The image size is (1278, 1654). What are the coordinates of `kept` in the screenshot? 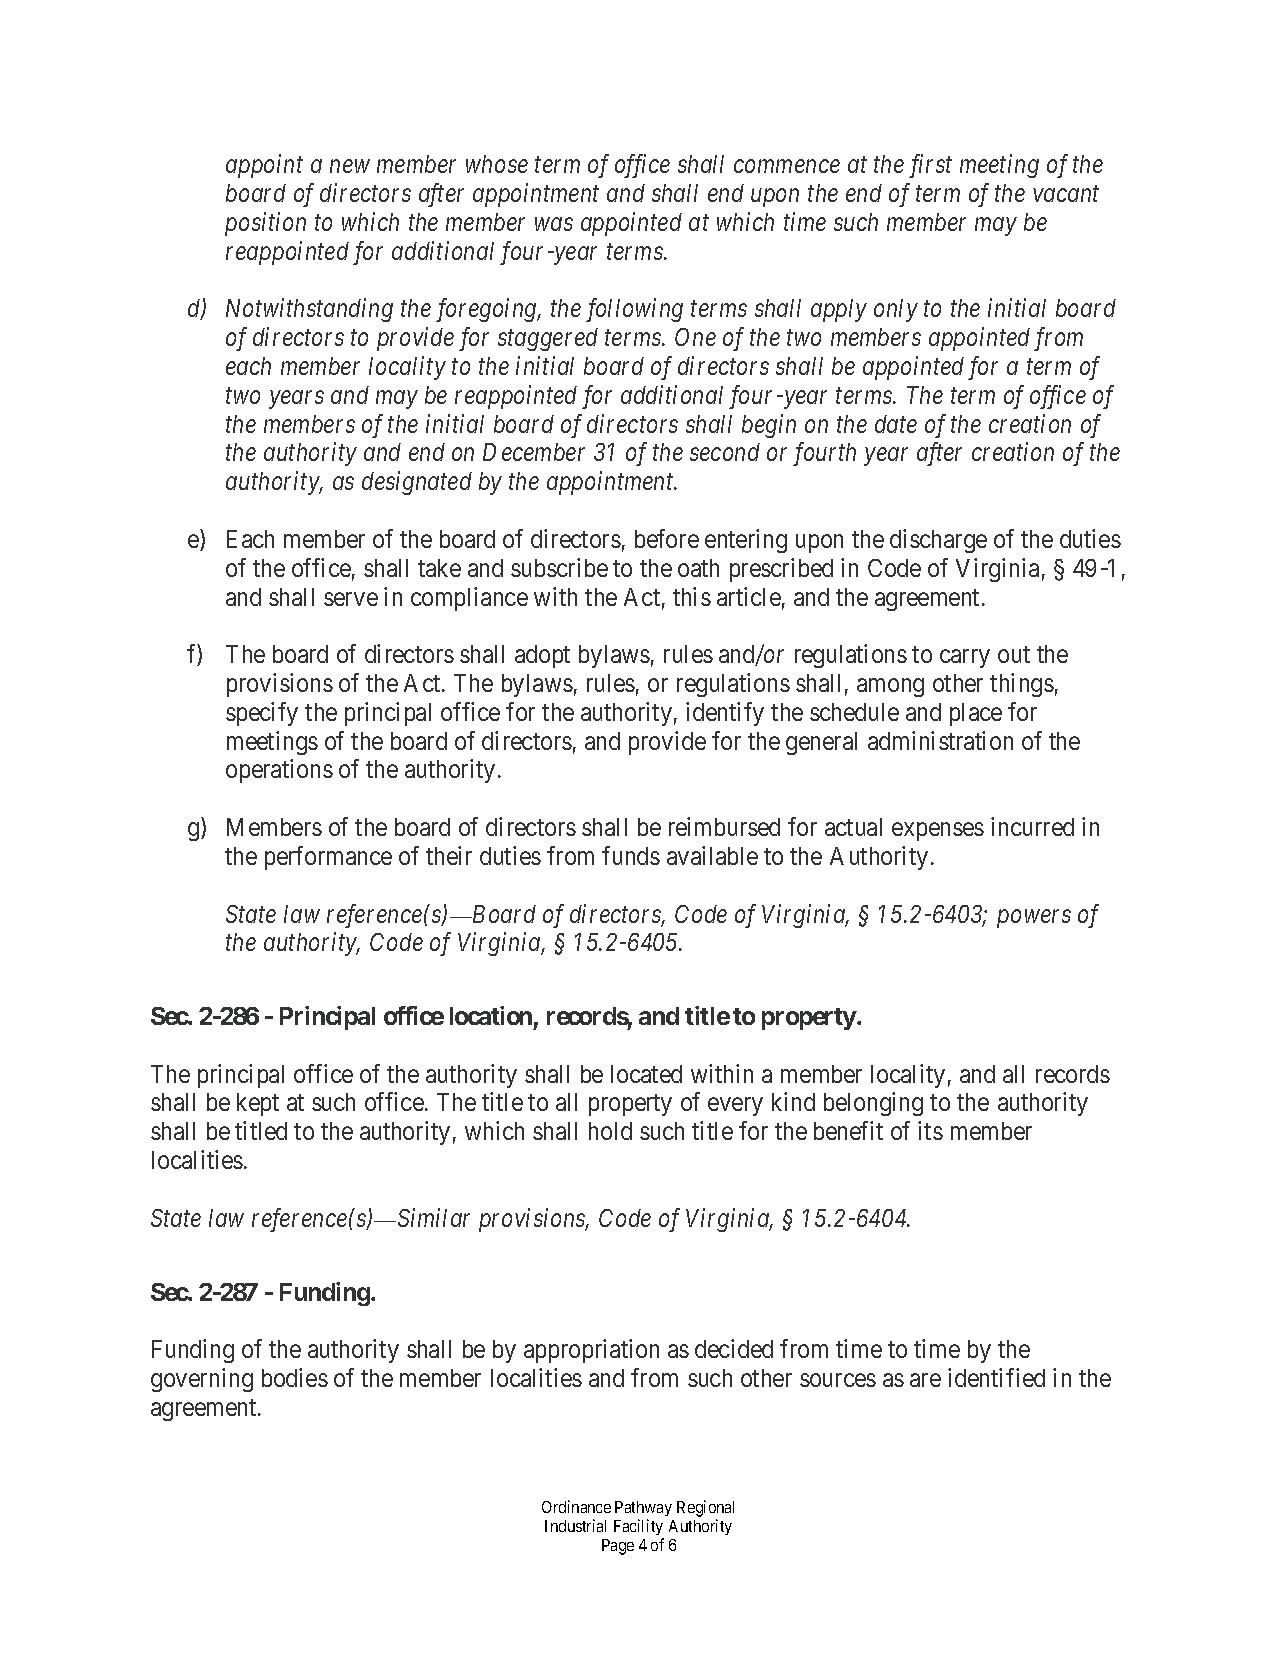 It's located at (258, 1104).
